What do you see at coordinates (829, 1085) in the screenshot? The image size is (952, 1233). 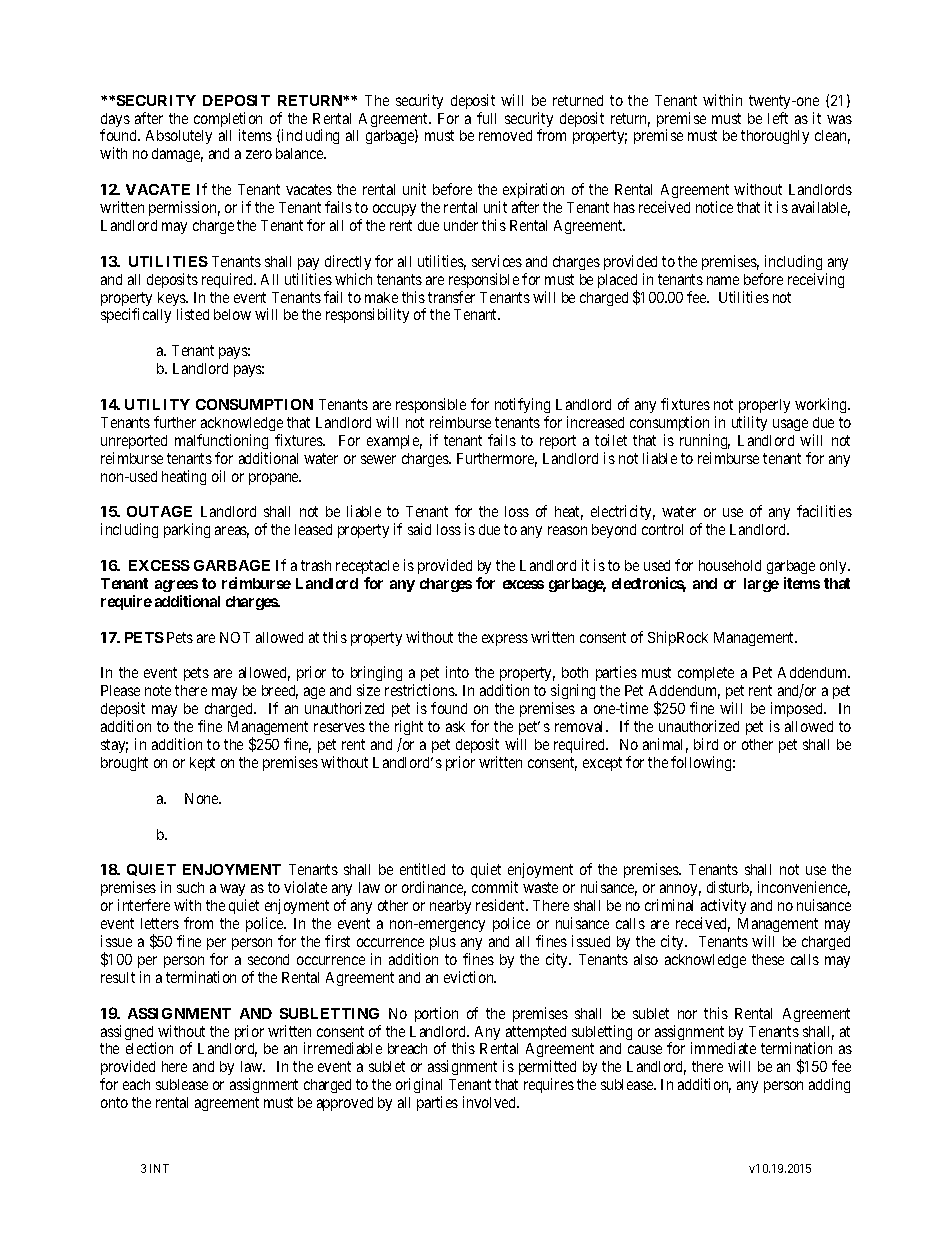 I see `adding` at bounding box center [829, 1085].
